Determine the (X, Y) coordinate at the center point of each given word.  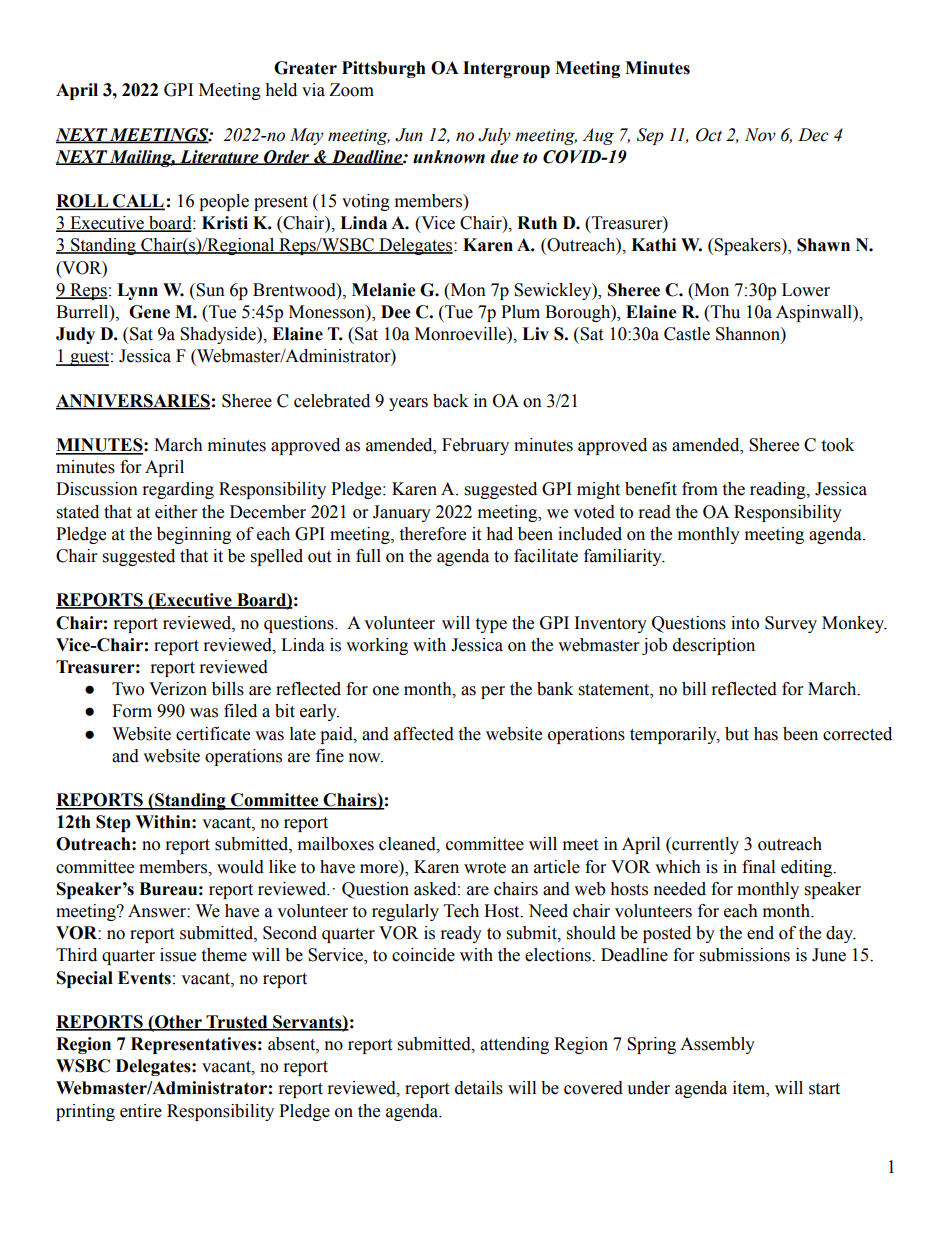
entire (141, 1111)
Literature (219, 157)
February (475, 446)
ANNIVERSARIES (133, 401)
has (766, 734)
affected (424, 734)
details (479, 1088)
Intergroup (506, 69)
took (837, 445)
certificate (213, 734)
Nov (760, 135)
